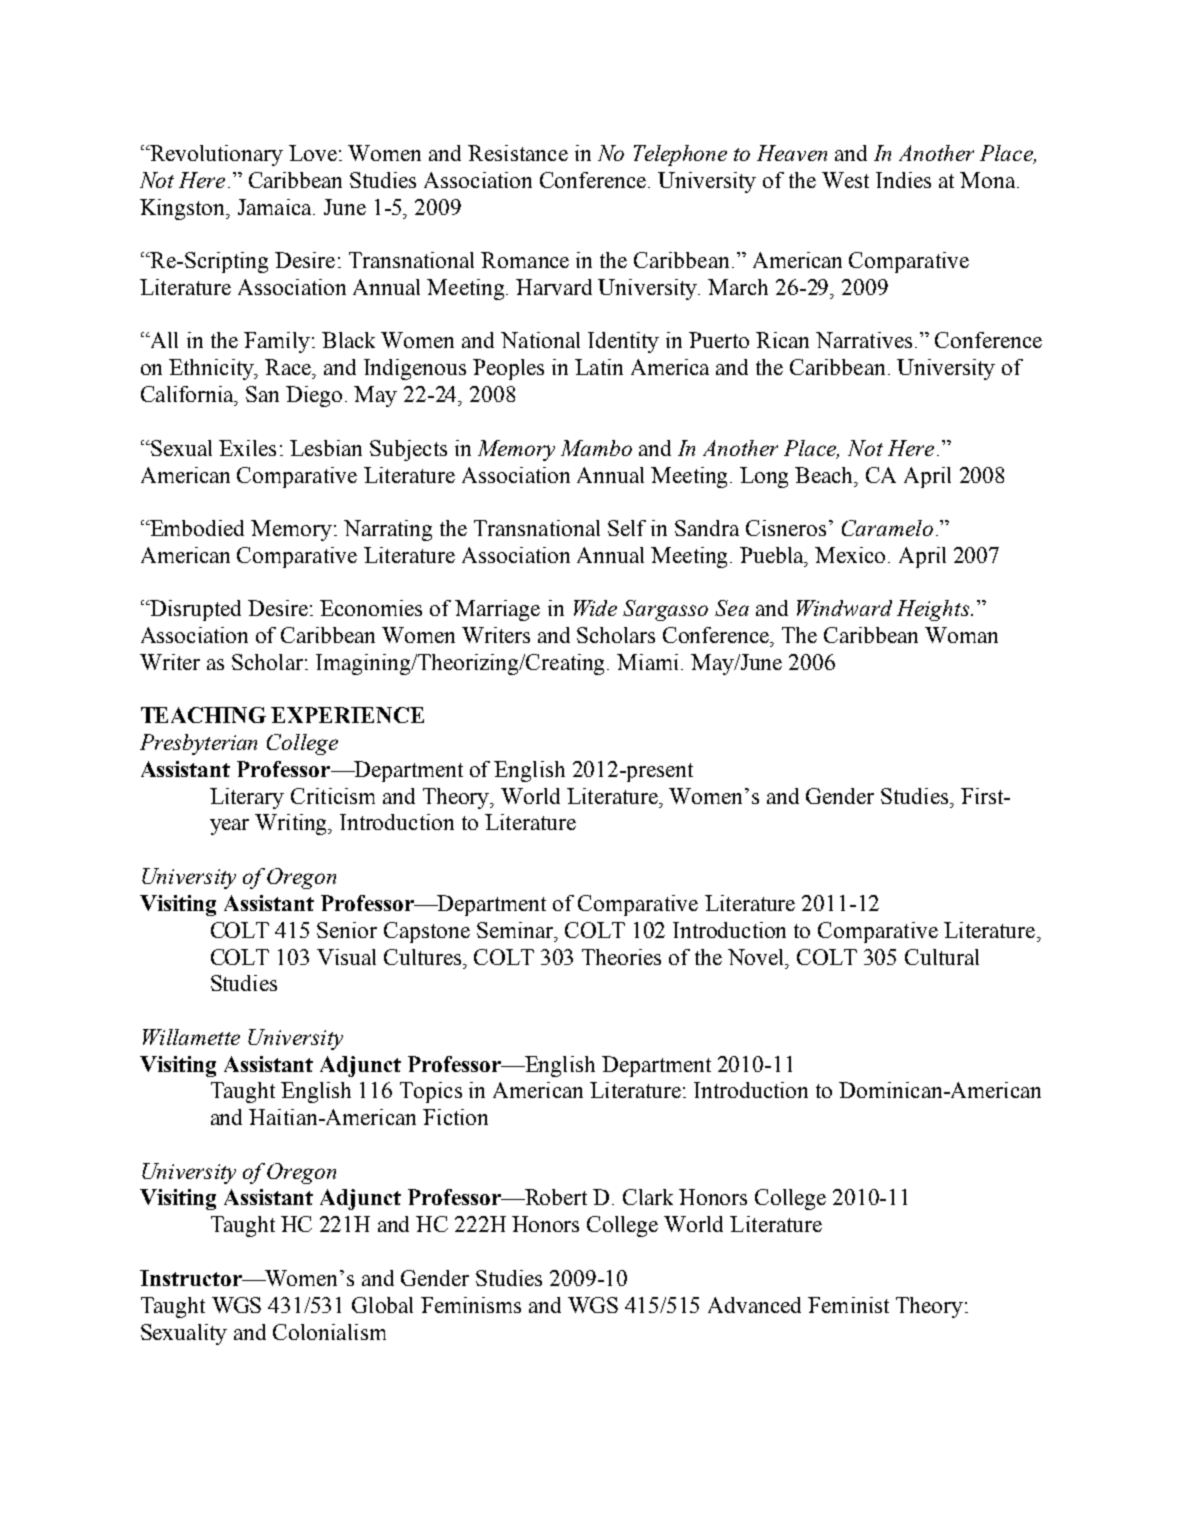 The height and width of the screenshot is (1537, 1188). Describe the element at coordinates (329, 1332) in the screenshot. I see `Colonialism` at that location.
